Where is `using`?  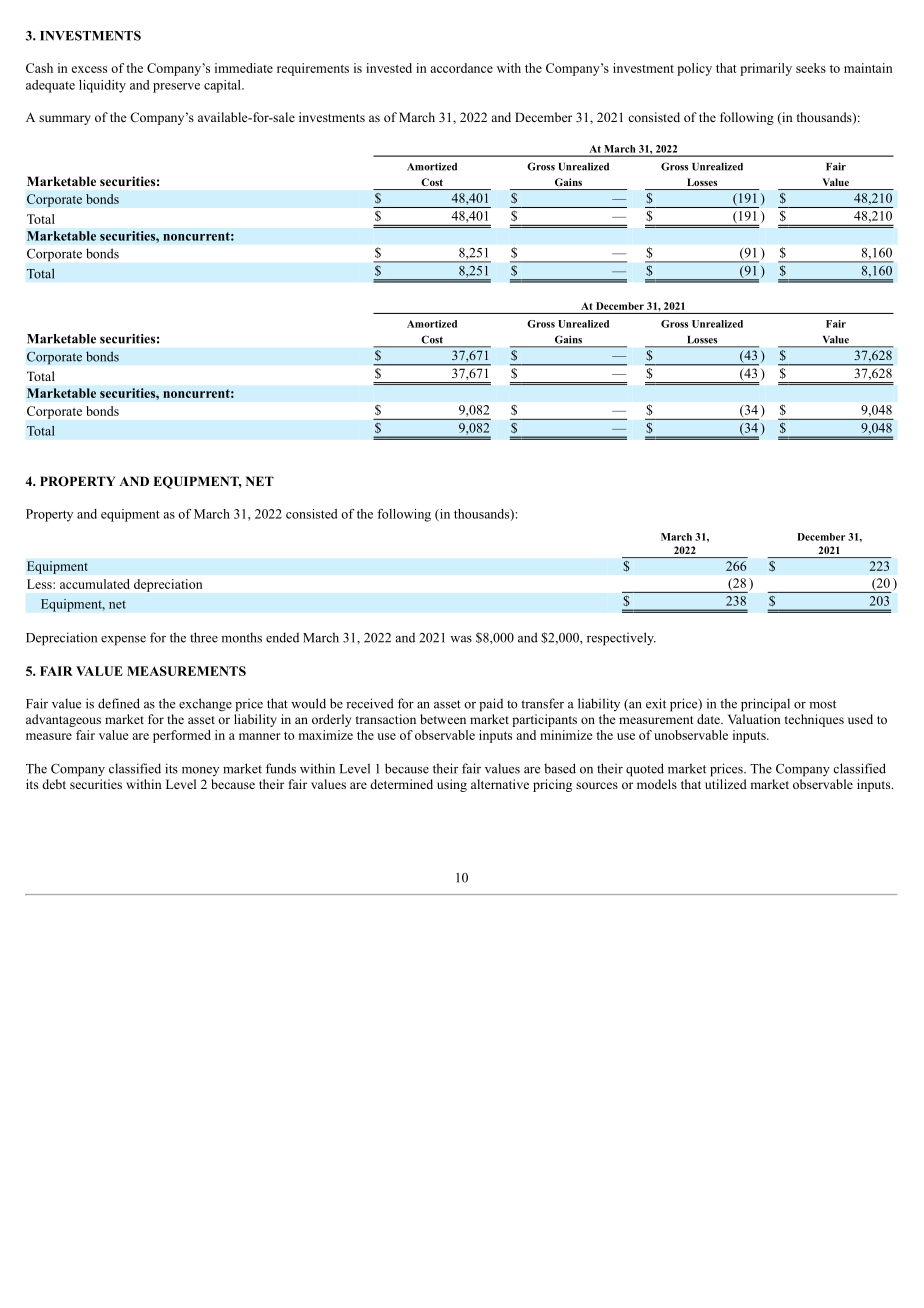 using is located at coordinates (452, 785).
